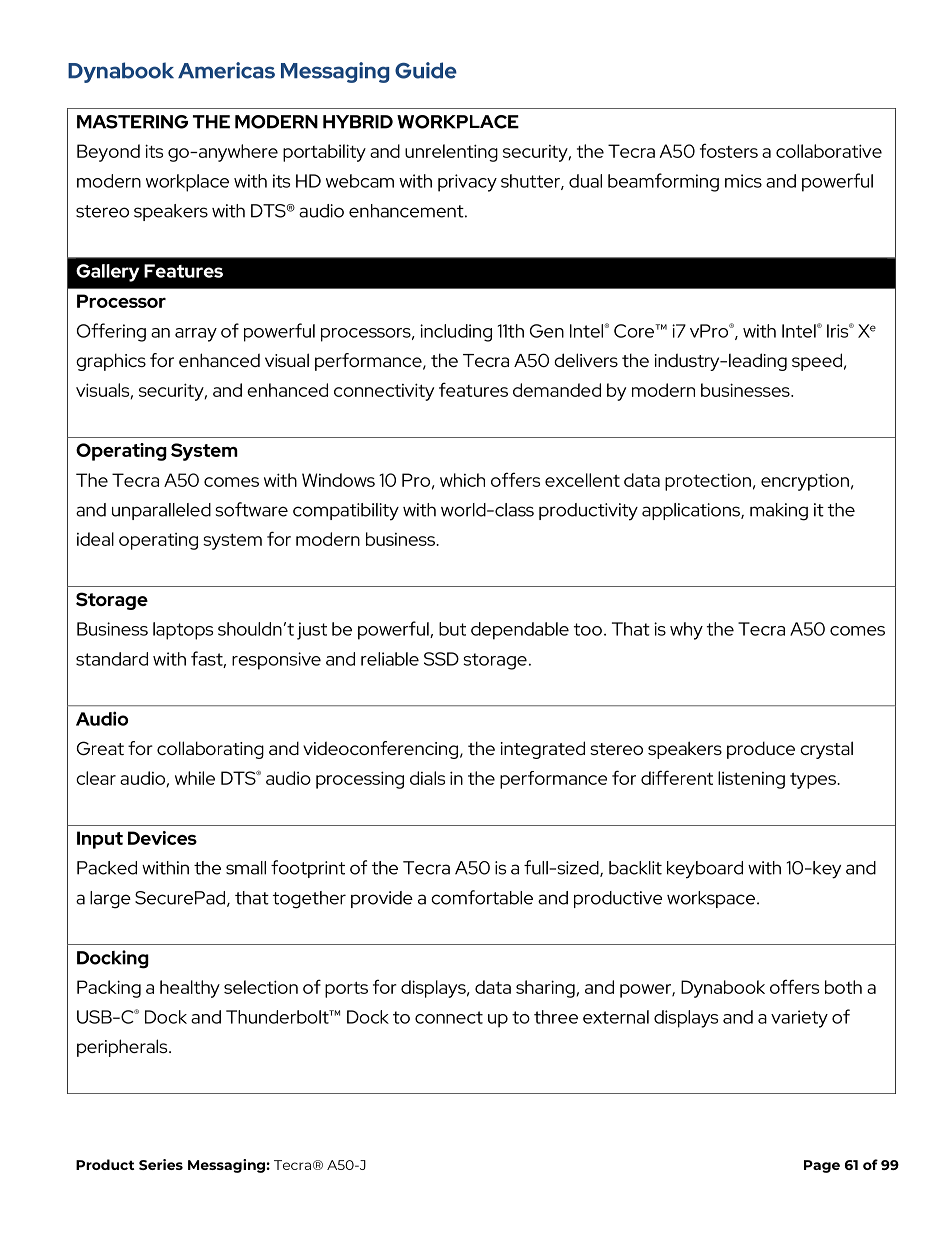  Describe the element at coordinates (462, 480) in the screenshot. I see `which` at that location.
